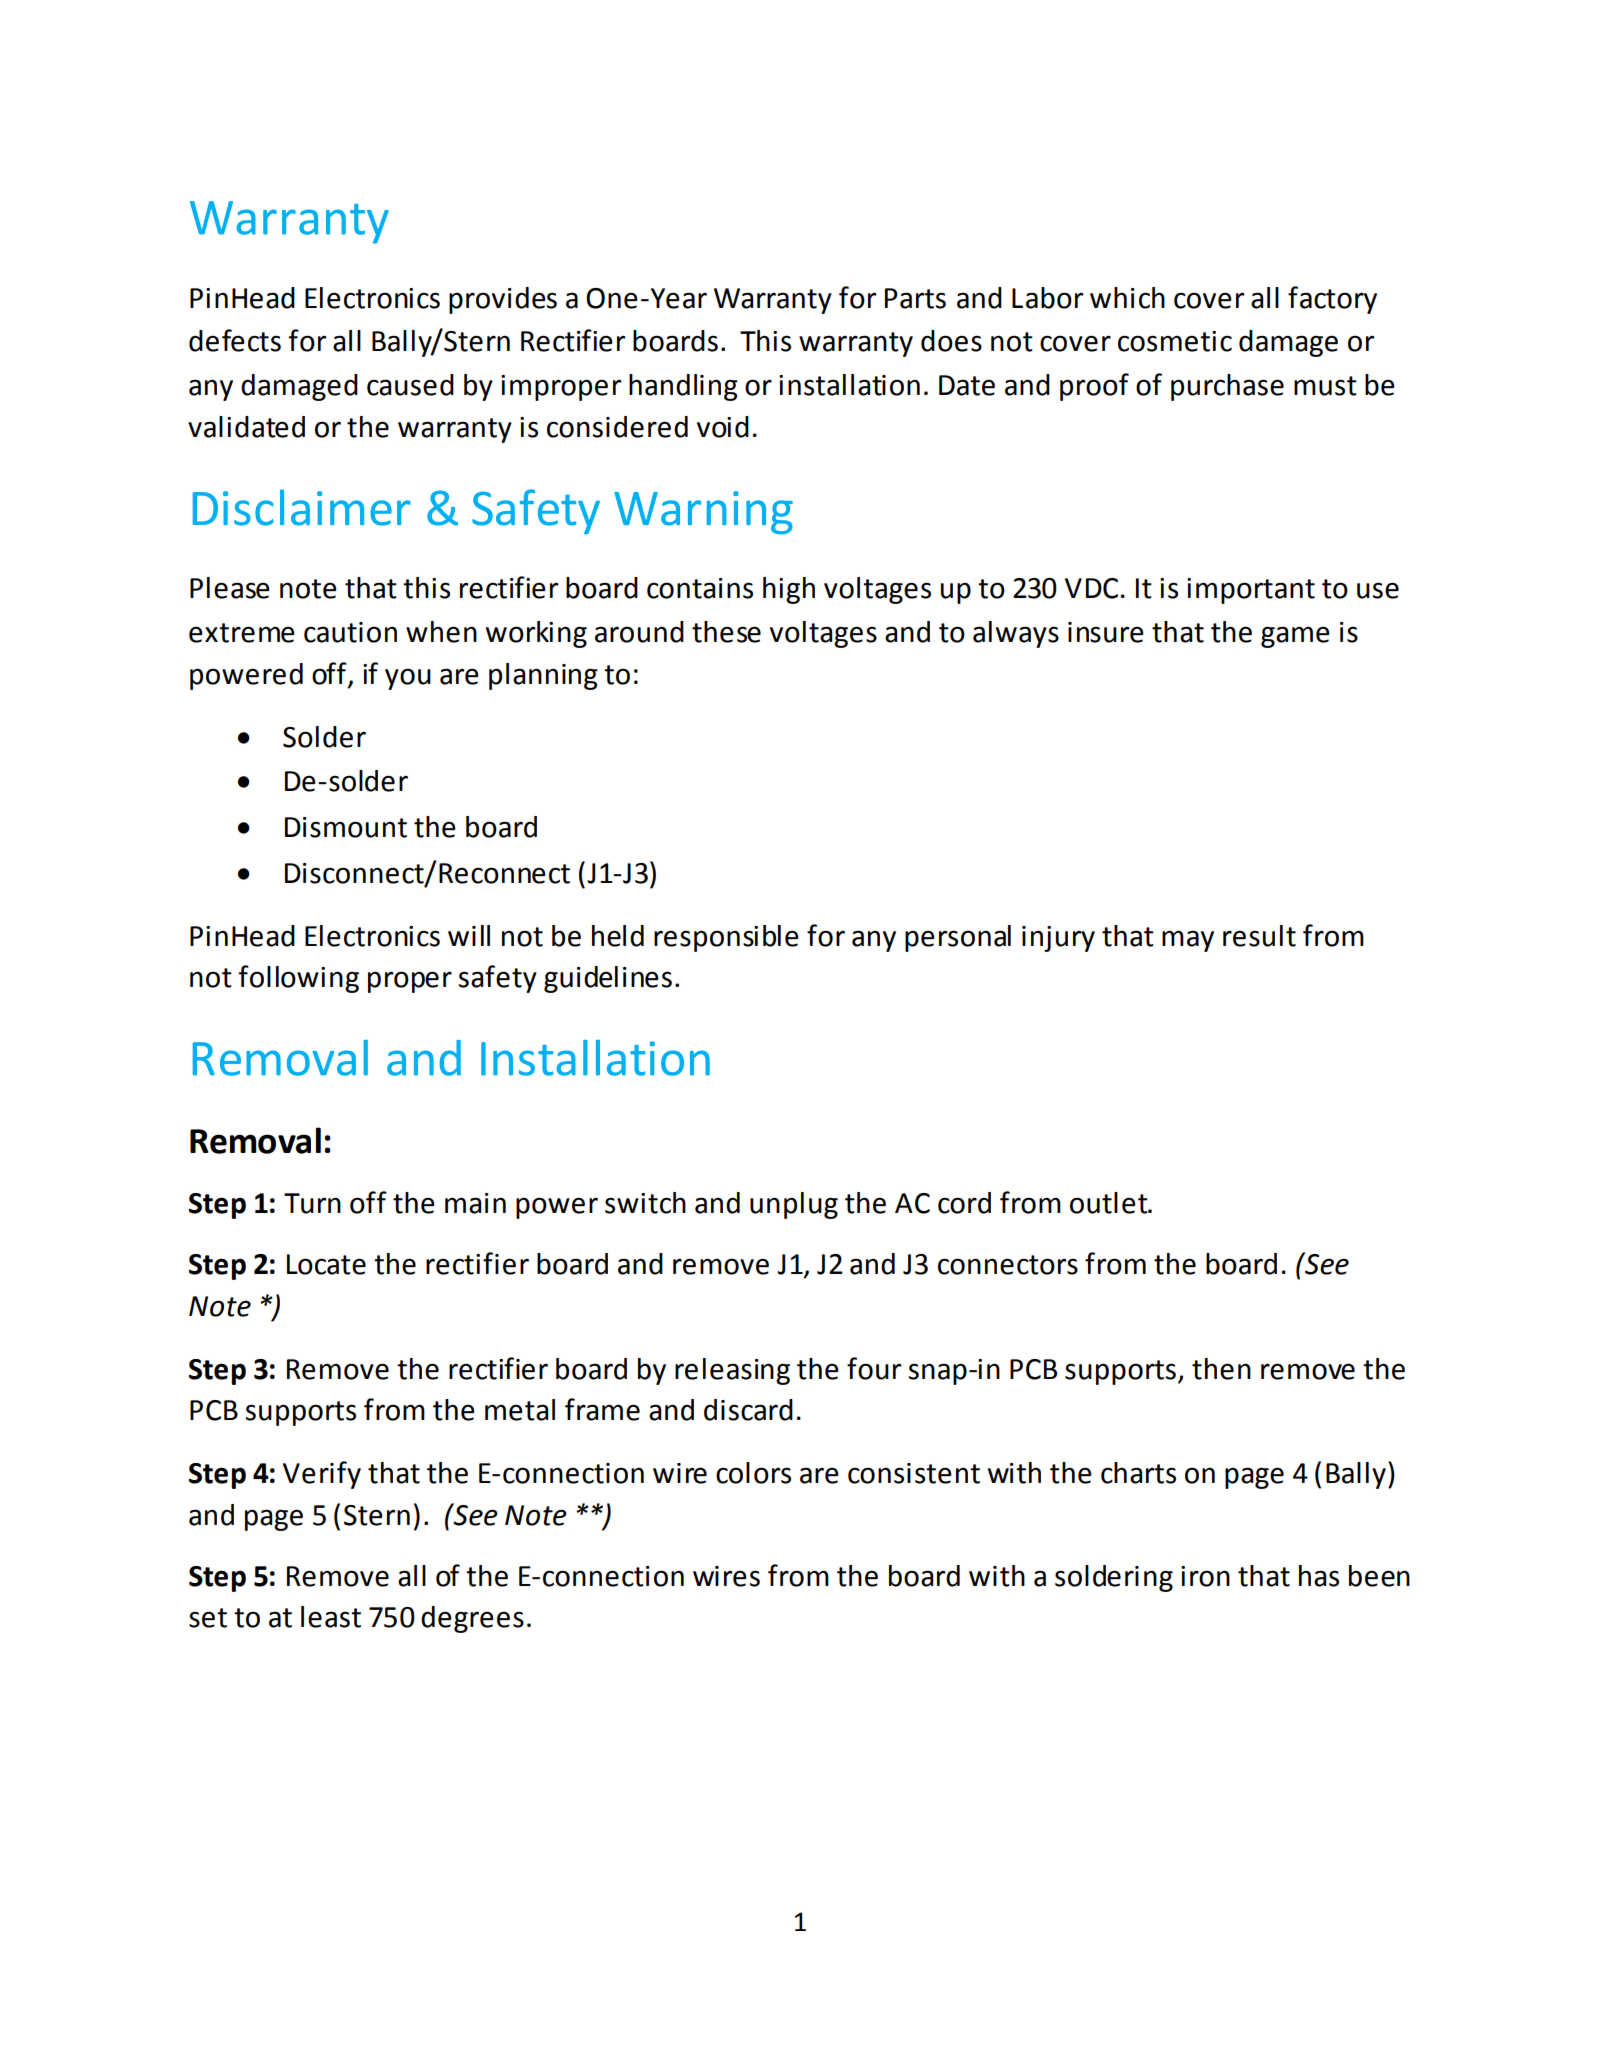  What do you see at coordinates (1295, 637) in the page?
I see `game` at bounding box center [1295, 637].
